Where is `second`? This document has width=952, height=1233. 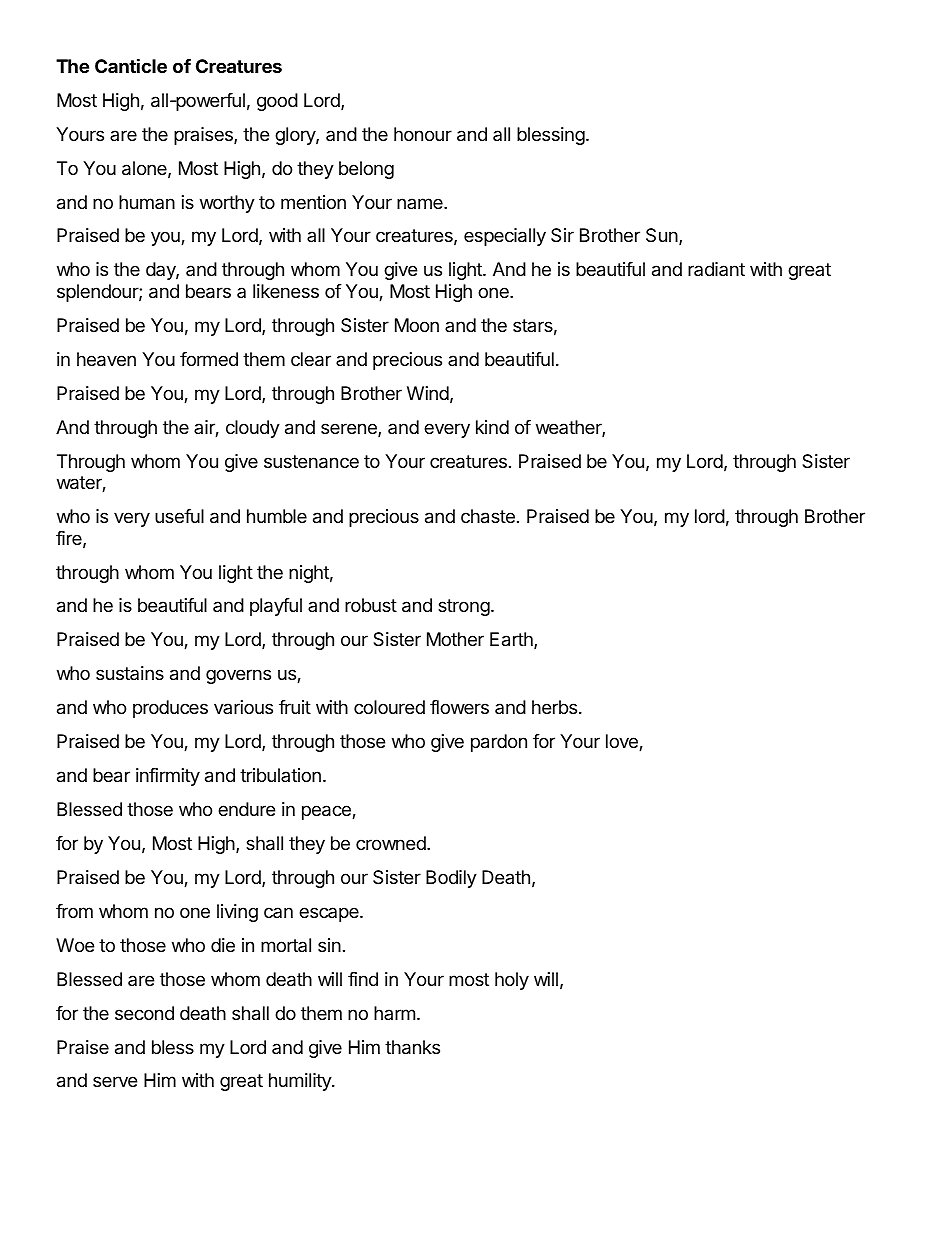 second is located at coordinates (144, 1013).
